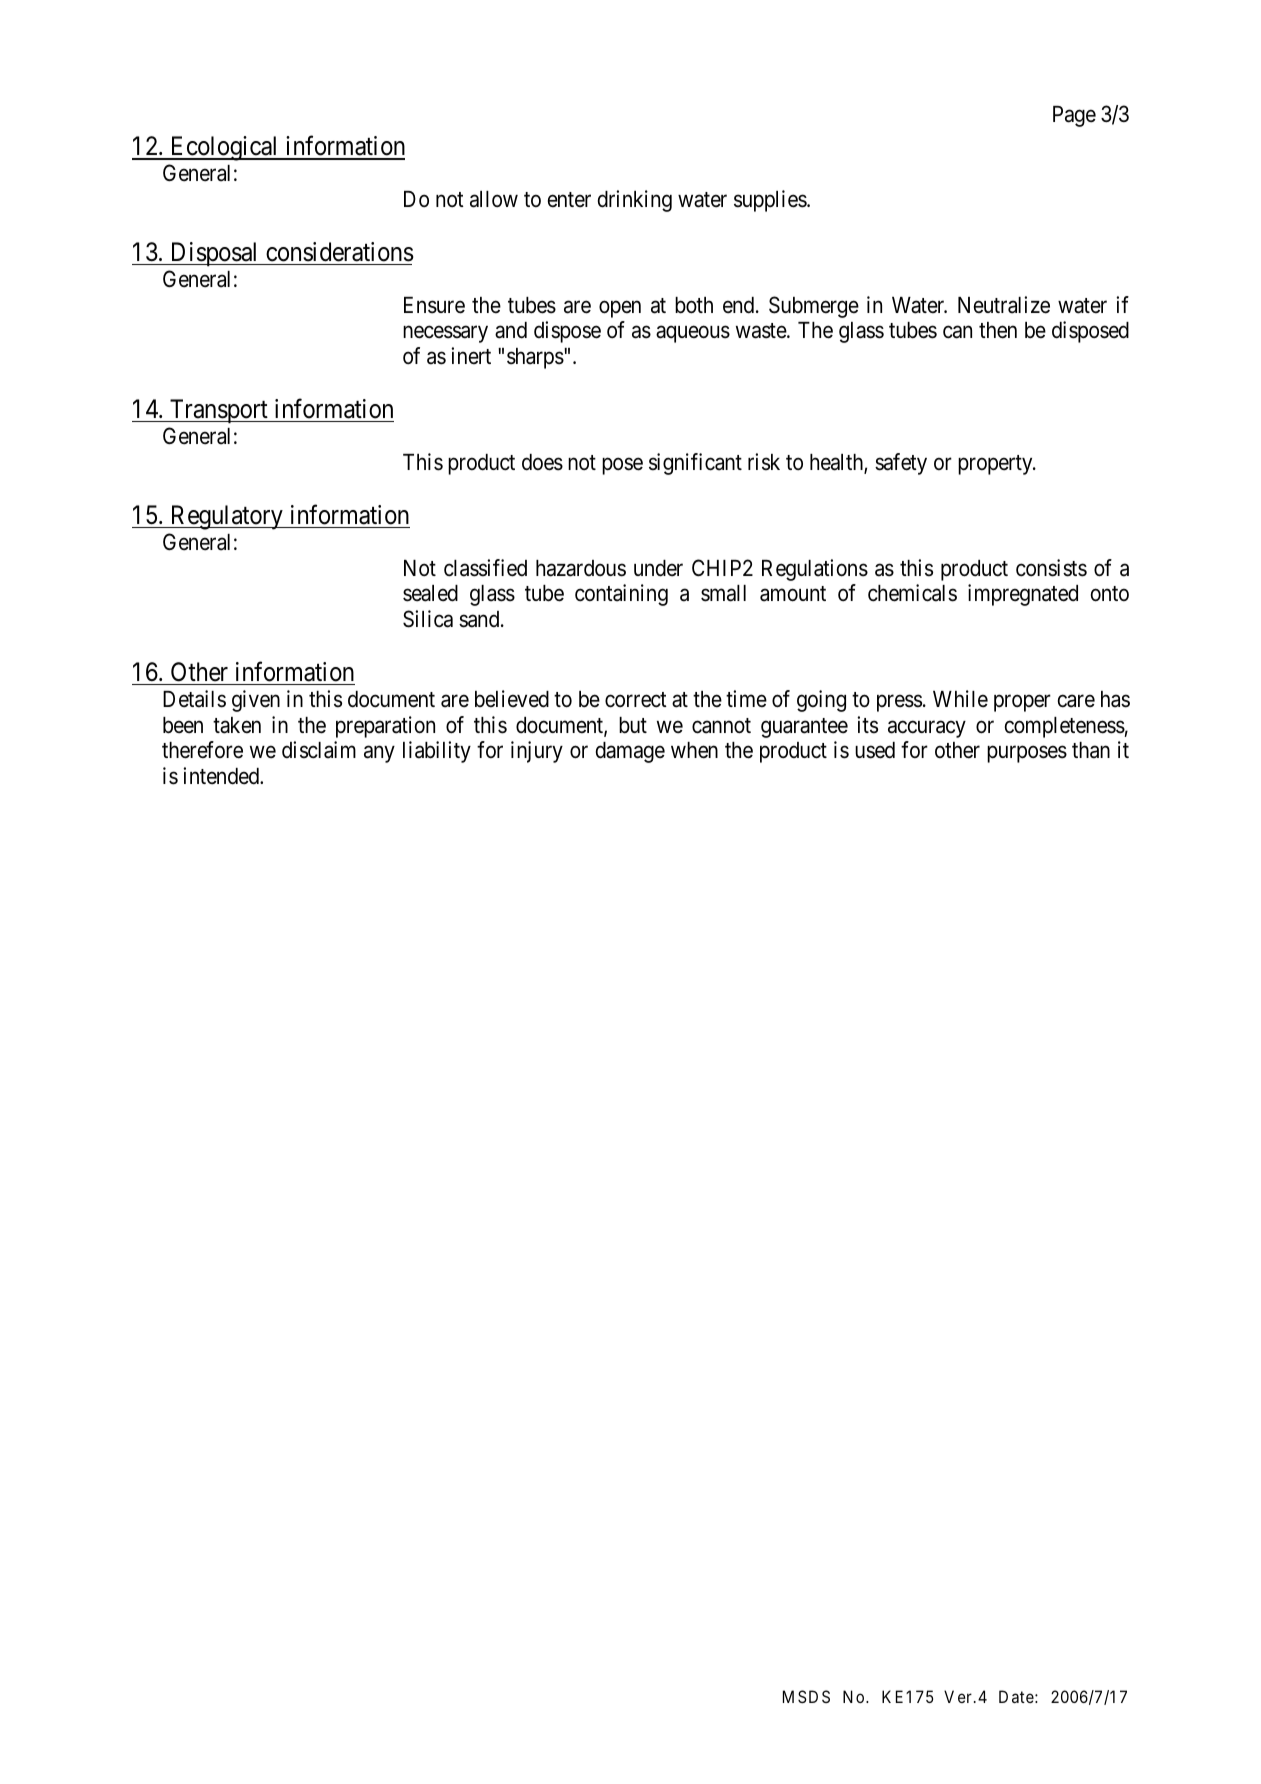 The height and width of the screenshot is (1784, 1261). What do you see at coordinates (1091, 750) in the screenshot?
I see `than` at bounding box center [1091, 750].
